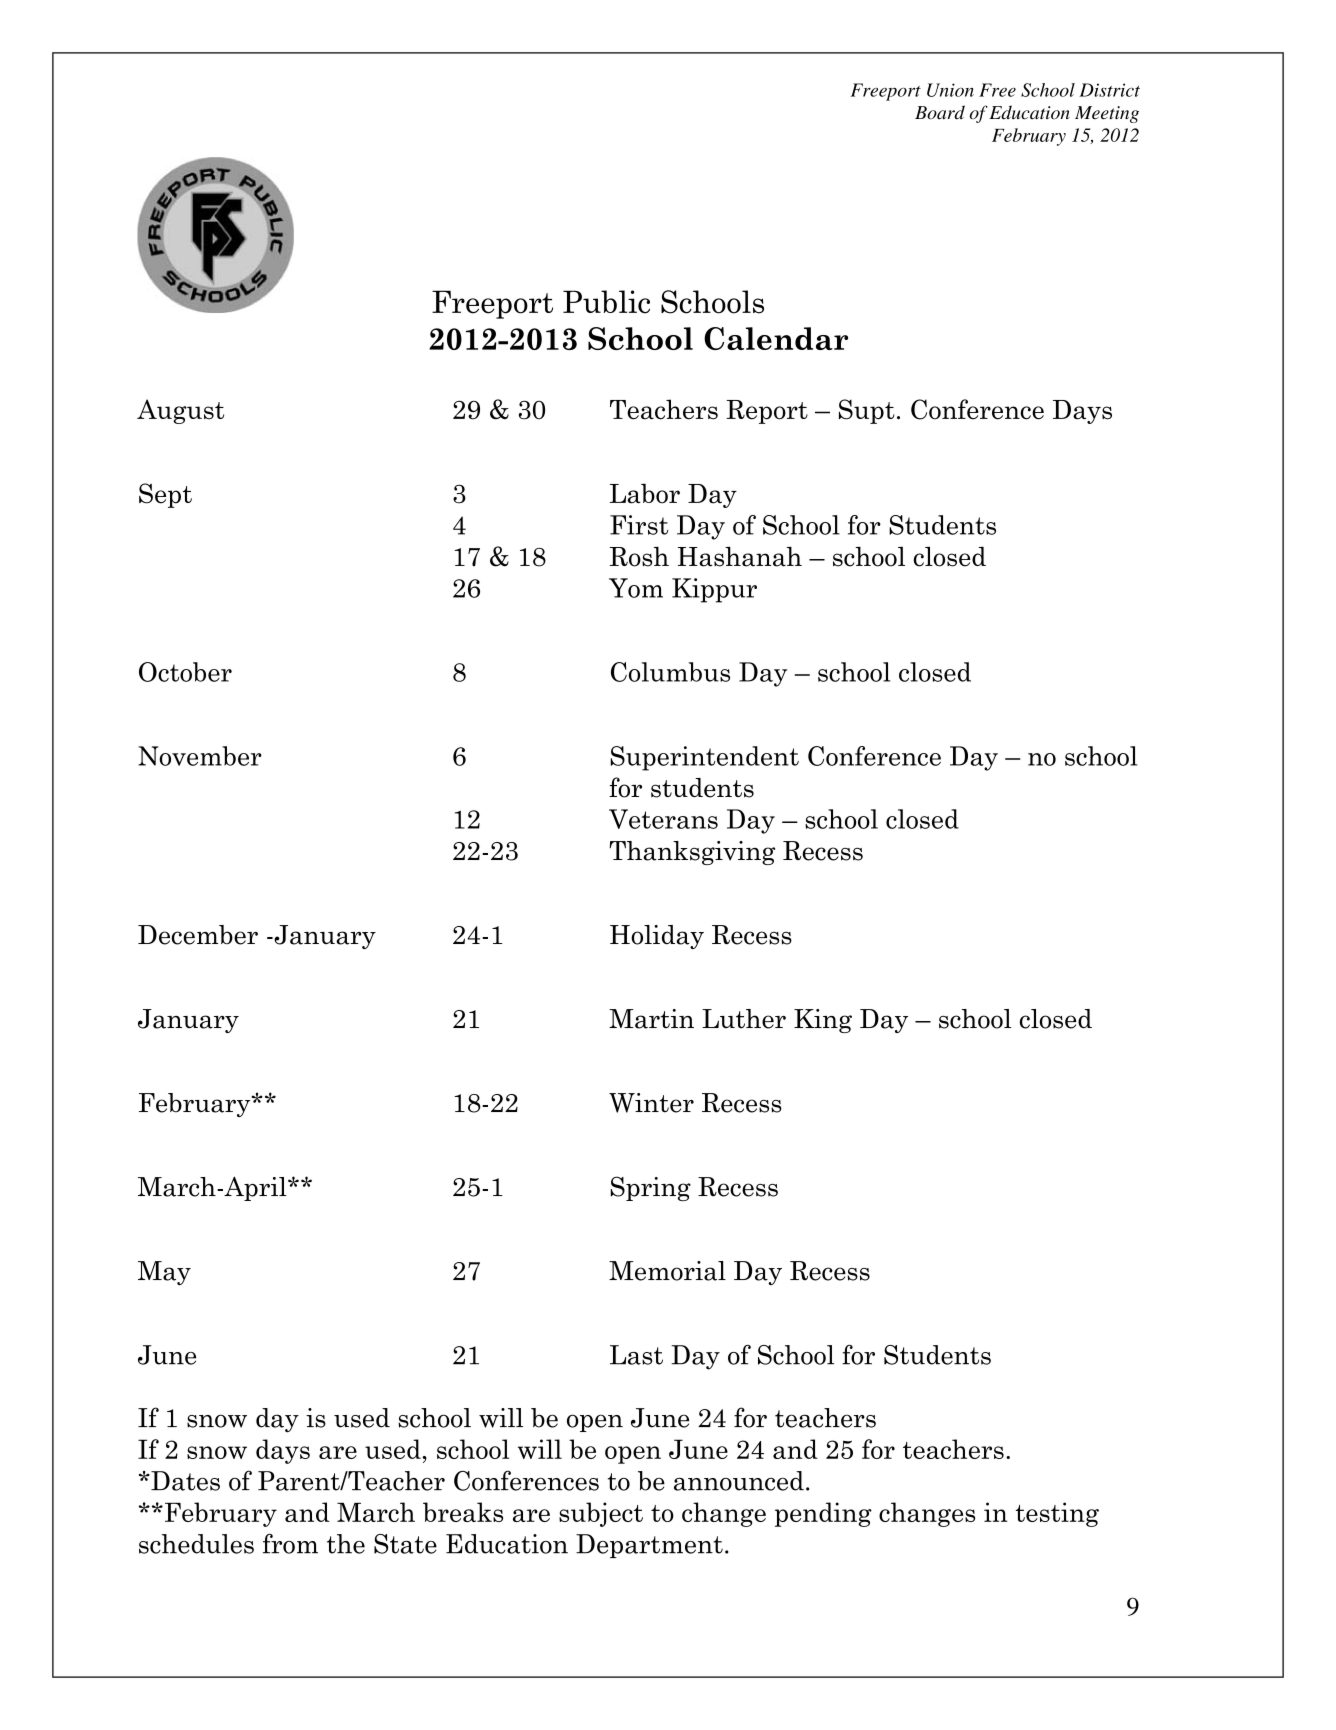 This page has height=1730, width=1336. I want to click on from, so click(290, 1543).
